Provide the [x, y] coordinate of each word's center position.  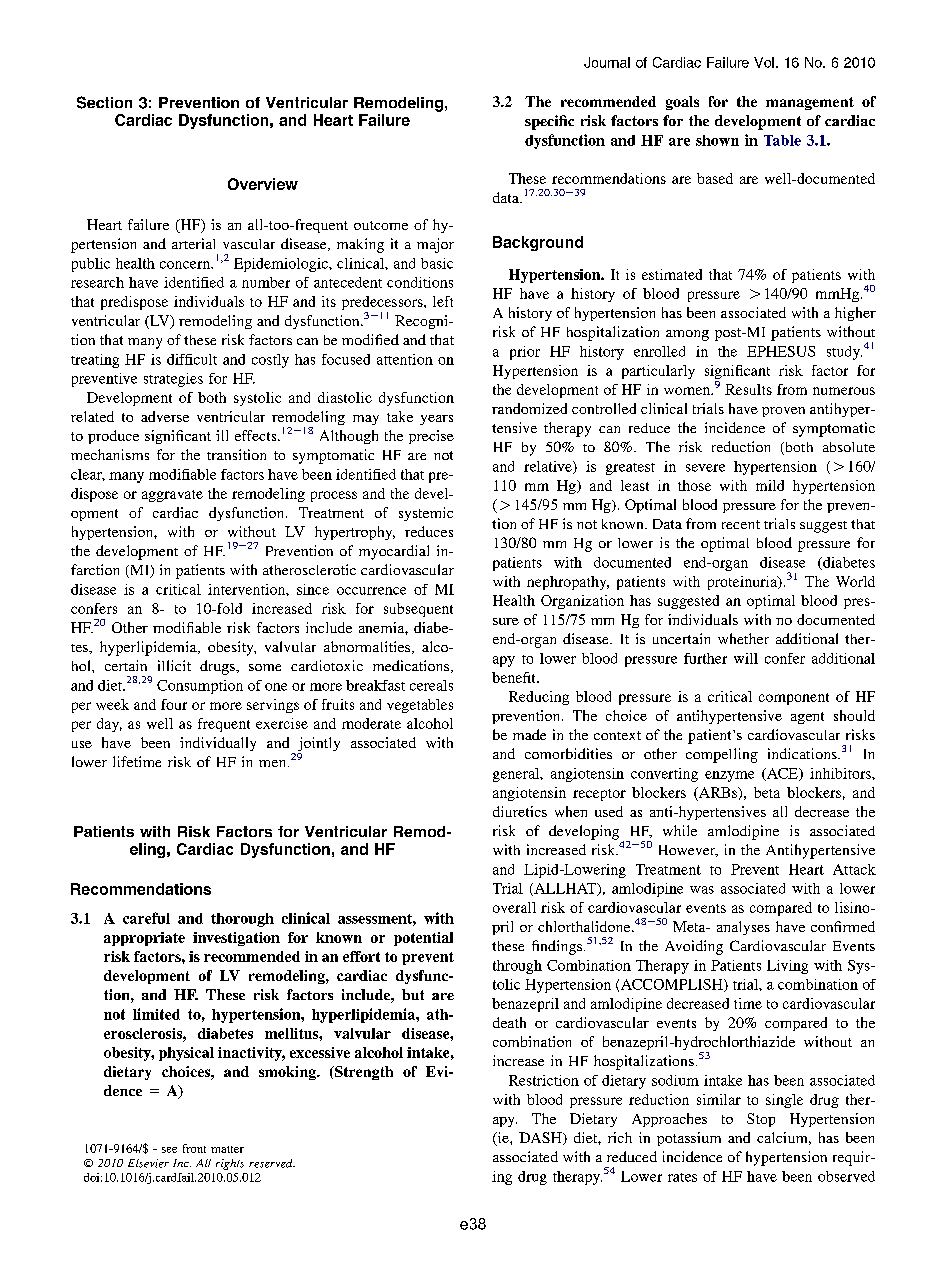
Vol [764, 62]
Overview [263, 184]
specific [549, 122]
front [194, 1148]
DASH [541, 1138]
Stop [761, 1120]
